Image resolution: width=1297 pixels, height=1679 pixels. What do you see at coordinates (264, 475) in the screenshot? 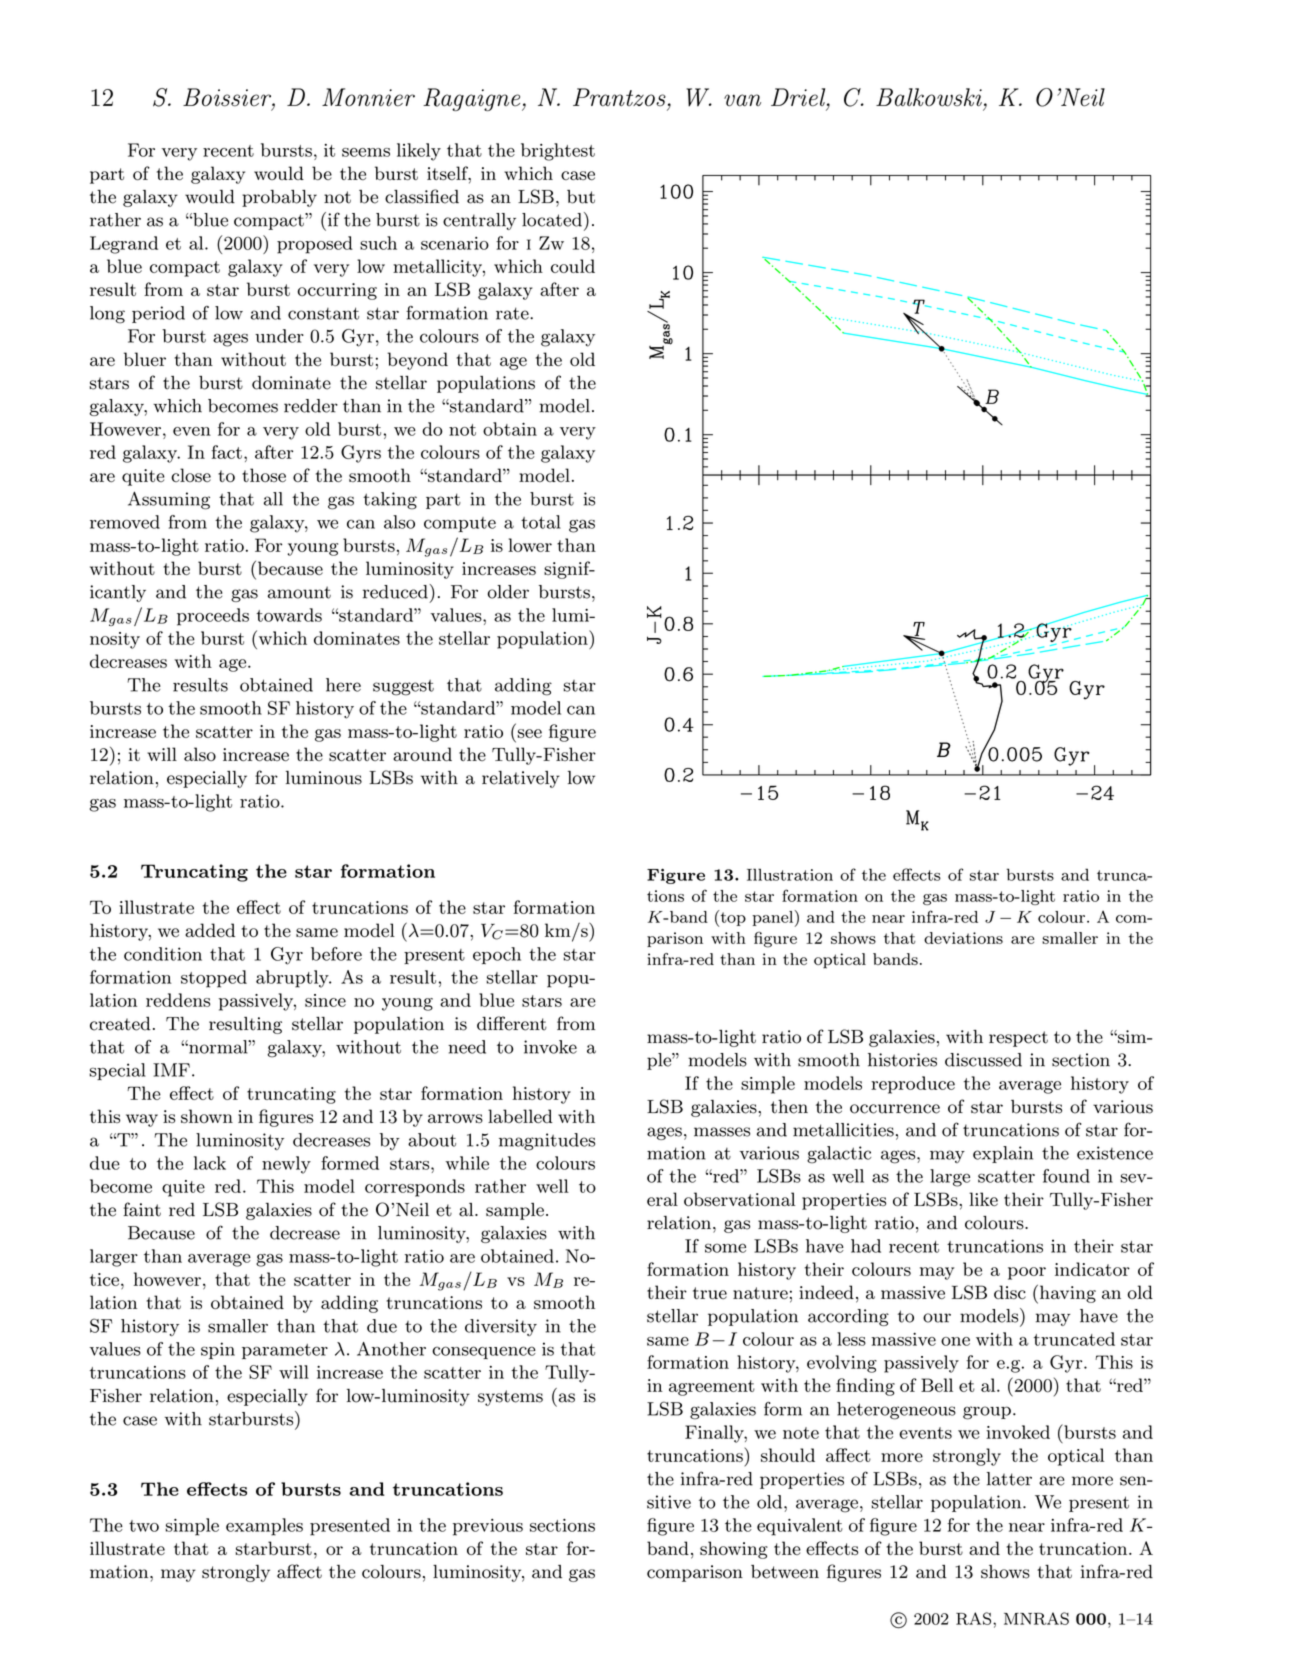
I see `those` at bounding box center [264, 475].
